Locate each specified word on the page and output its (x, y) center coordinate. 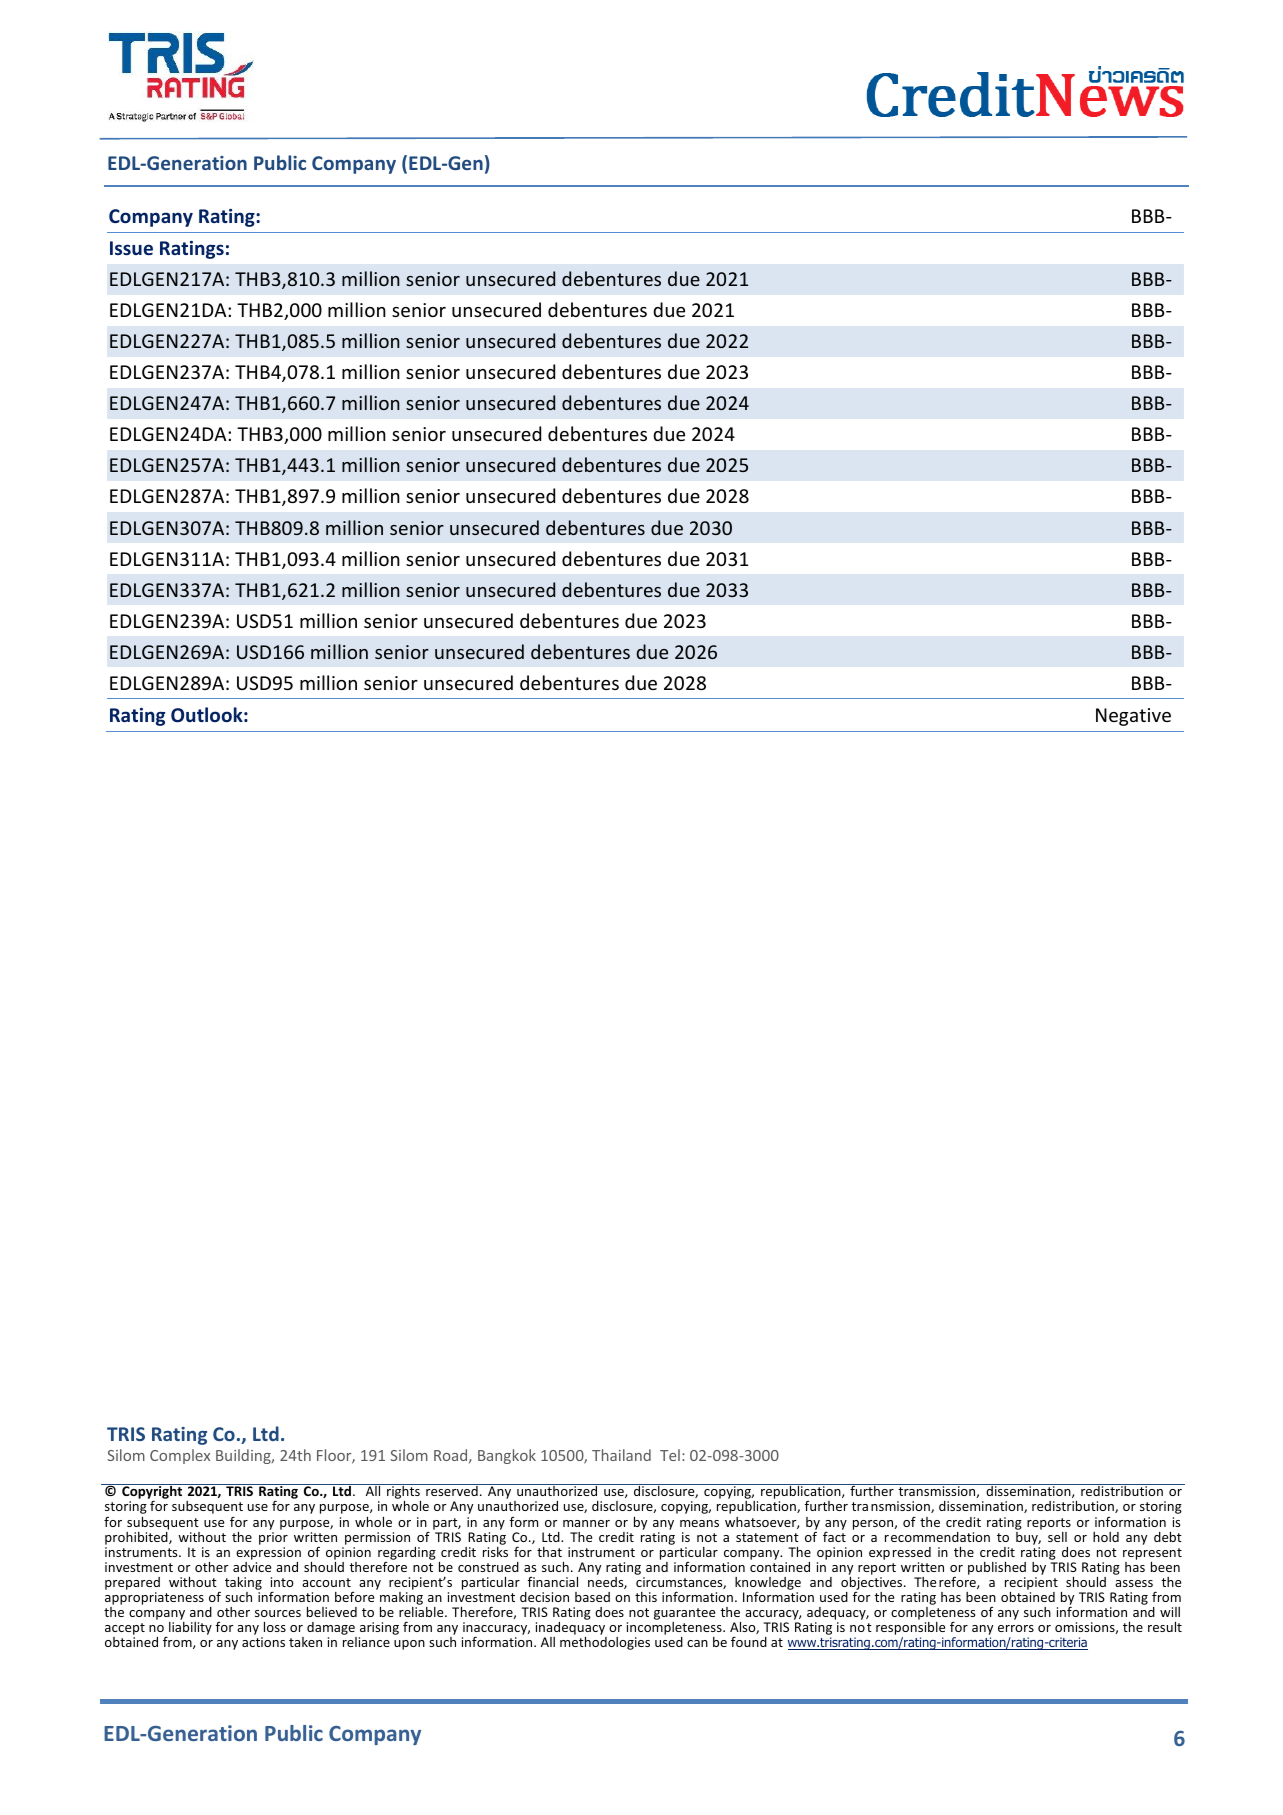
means (699, 1523)
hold (1106, 1537)
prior (273, 1538)
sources (278, 1613)
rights (403, 1493)
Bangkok (507, 1456)
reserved (452, 1490)
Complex (180, 1456)
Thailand (621, 1455)
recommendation (937, 1537)
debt (1168, 1537)
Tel (670, 1455)
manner (586, 1523)
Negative (1133, 717)
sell (1057, 1537)
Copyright (152, 1493)
